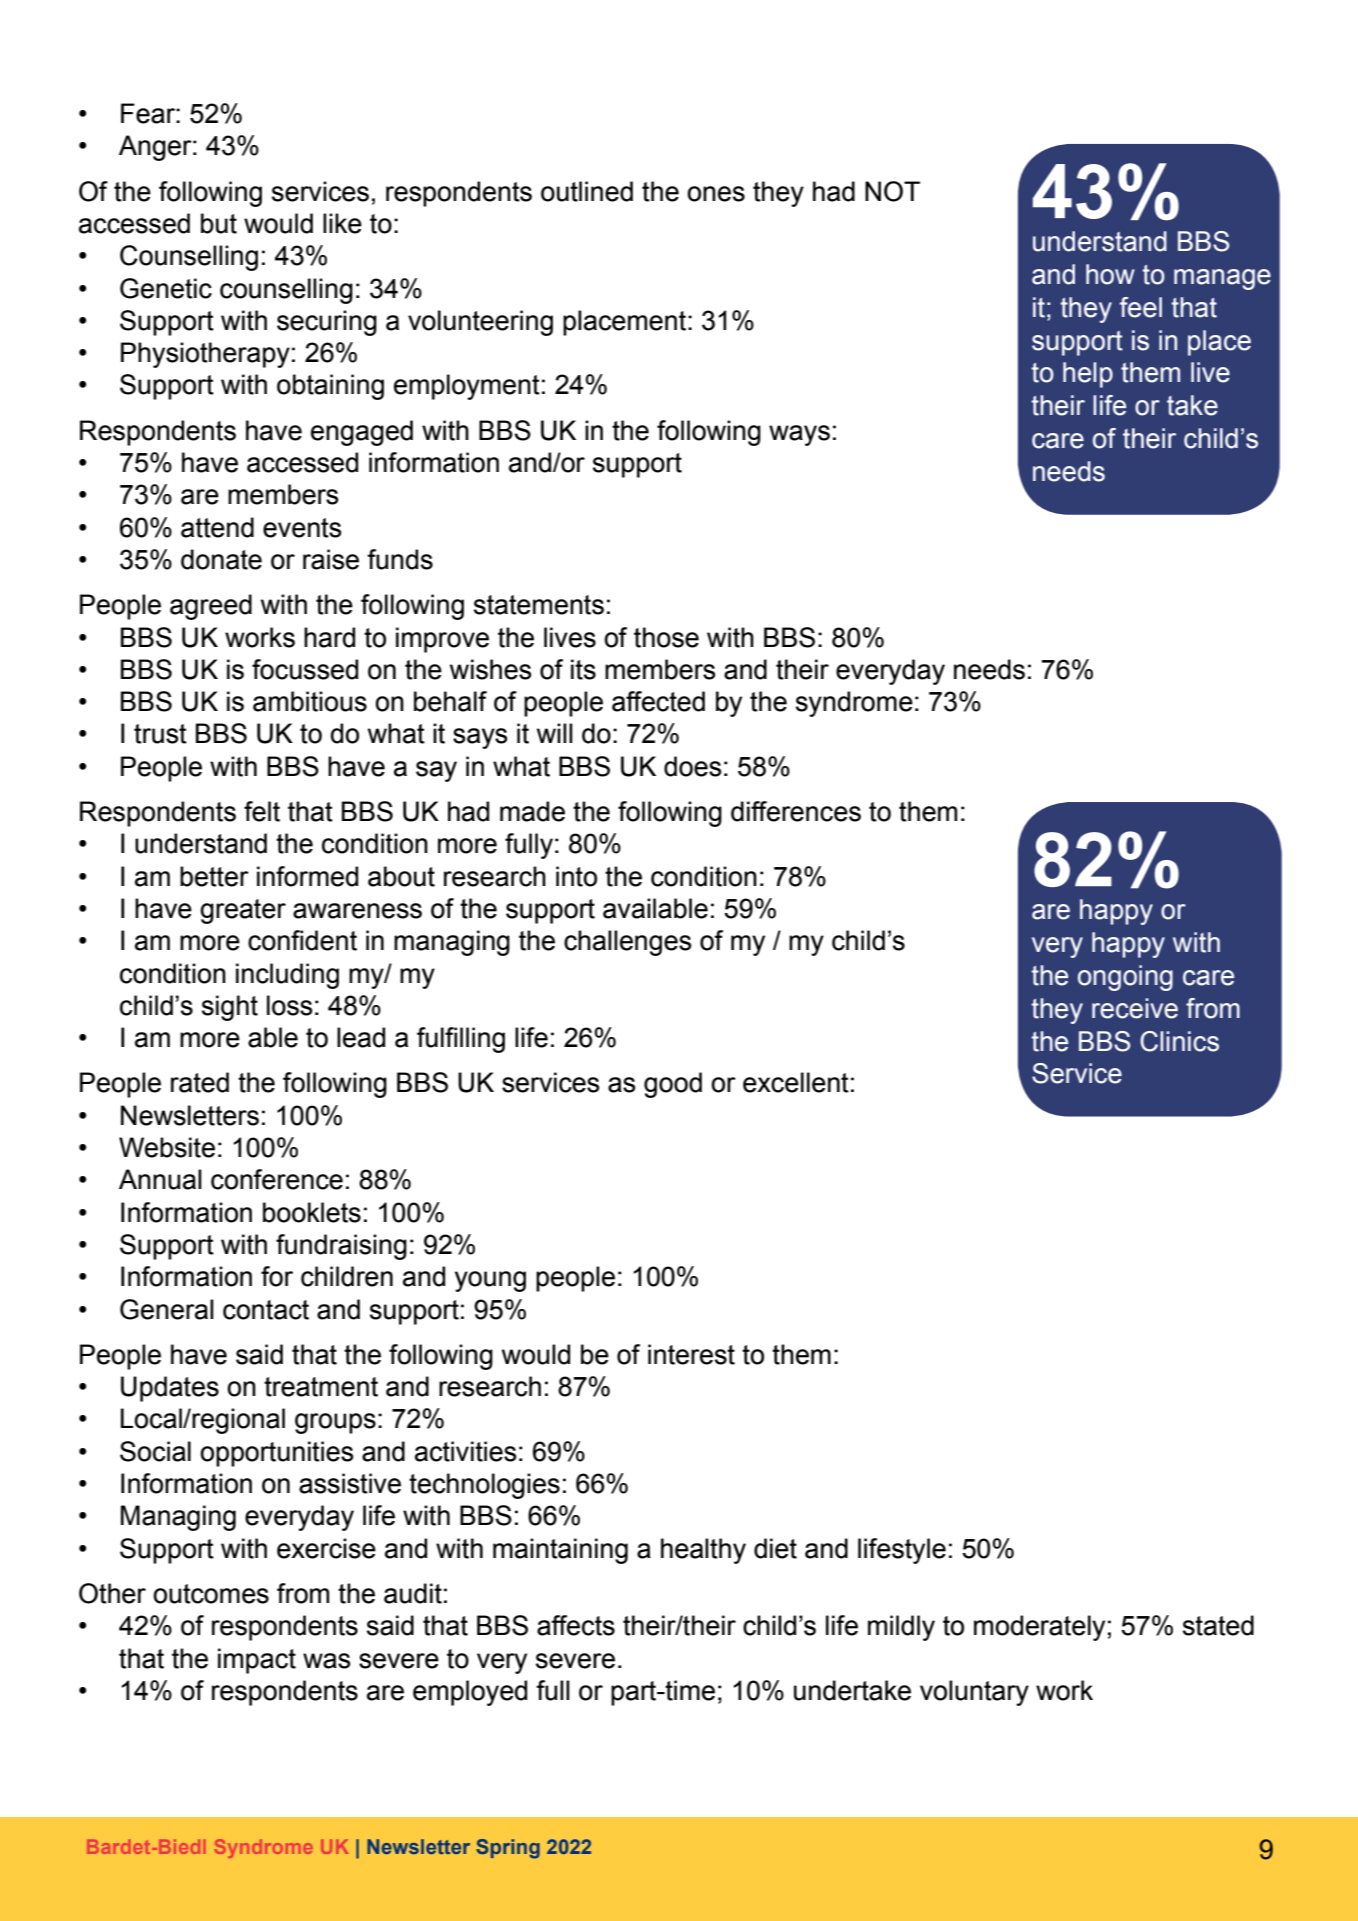 The width and height of the image is (1358, 1921). Describe the element at coordinates (257, 1661) in the image. I see `impact` at that location.
